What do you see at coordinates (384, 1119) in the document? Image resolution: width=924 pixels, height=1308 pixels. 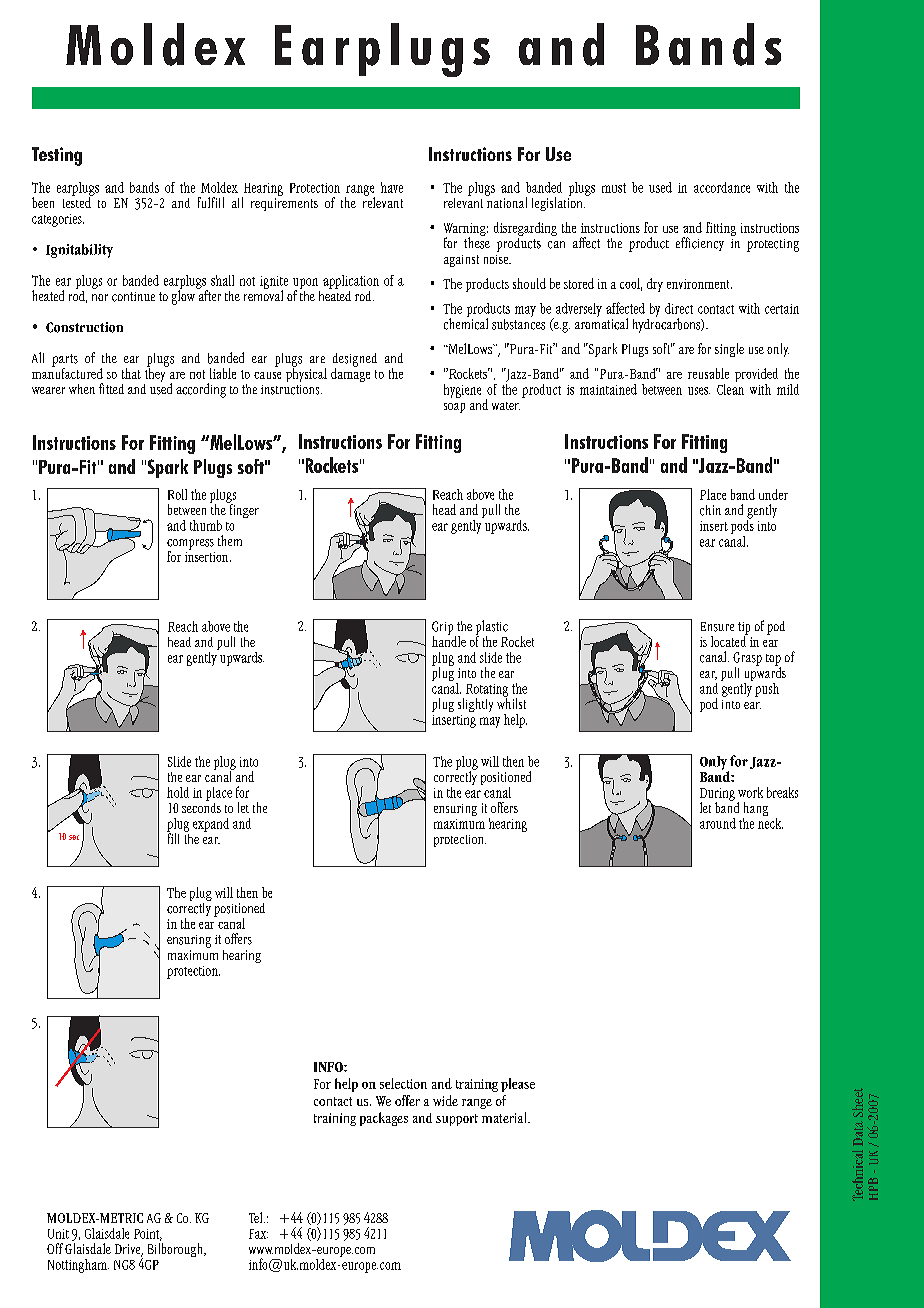 I see `packages` at bounding box center [384, 1119].
